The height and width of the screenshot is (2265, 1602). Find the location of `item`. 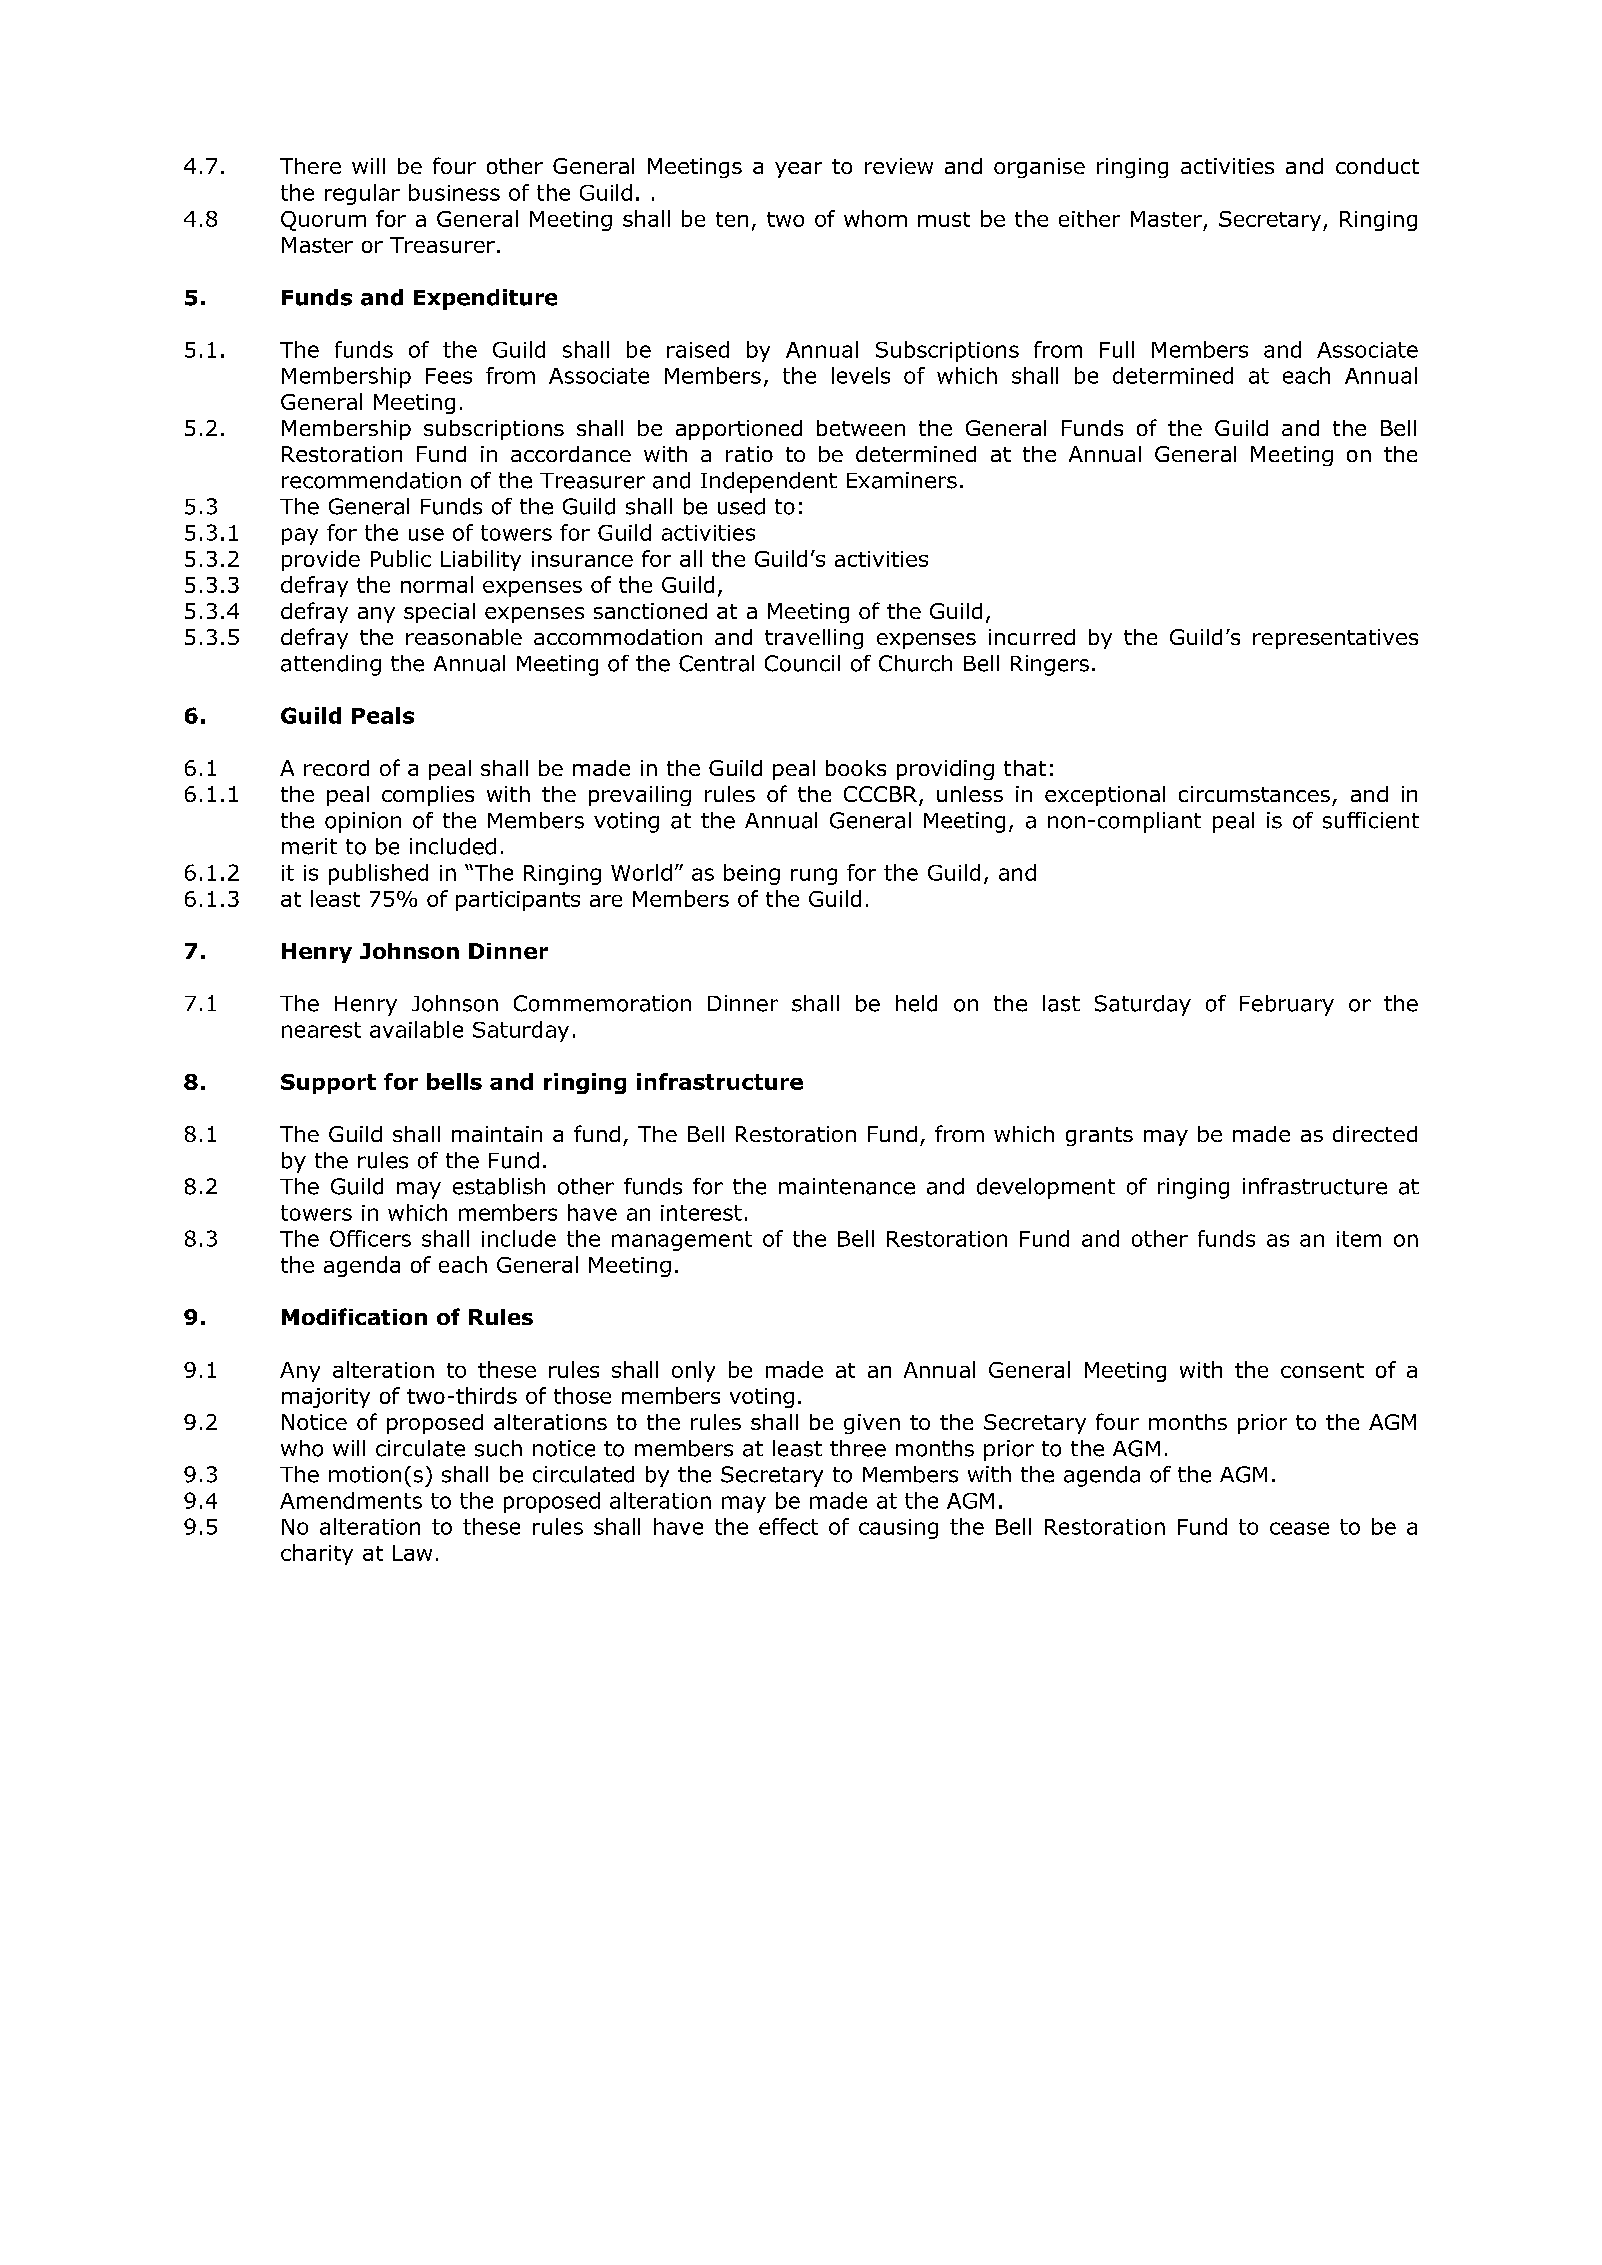

item is located at coordinates (1359, 1239).
